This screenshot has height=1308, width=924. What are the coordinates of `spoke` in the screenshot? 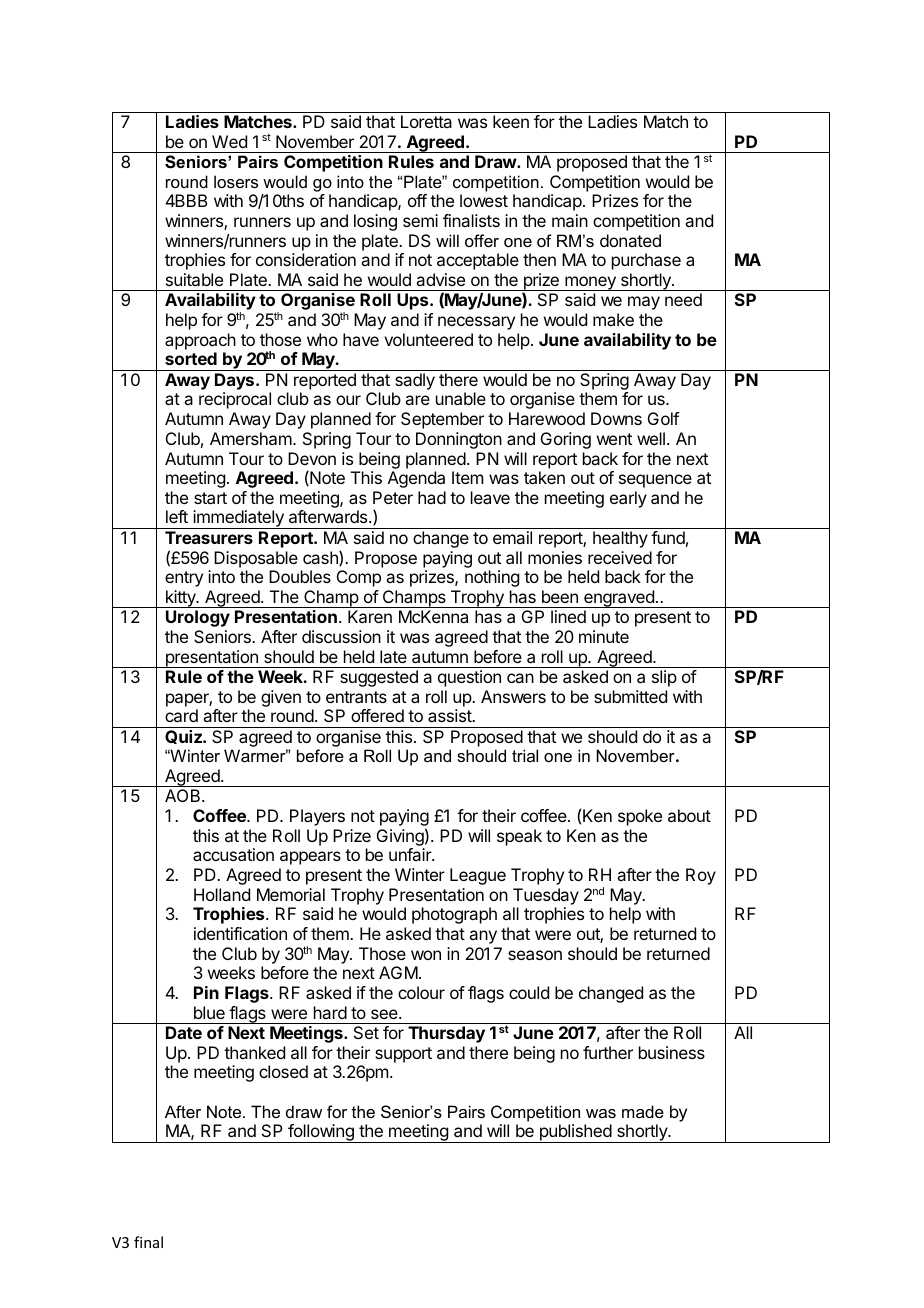 It's located at (640, 817).
